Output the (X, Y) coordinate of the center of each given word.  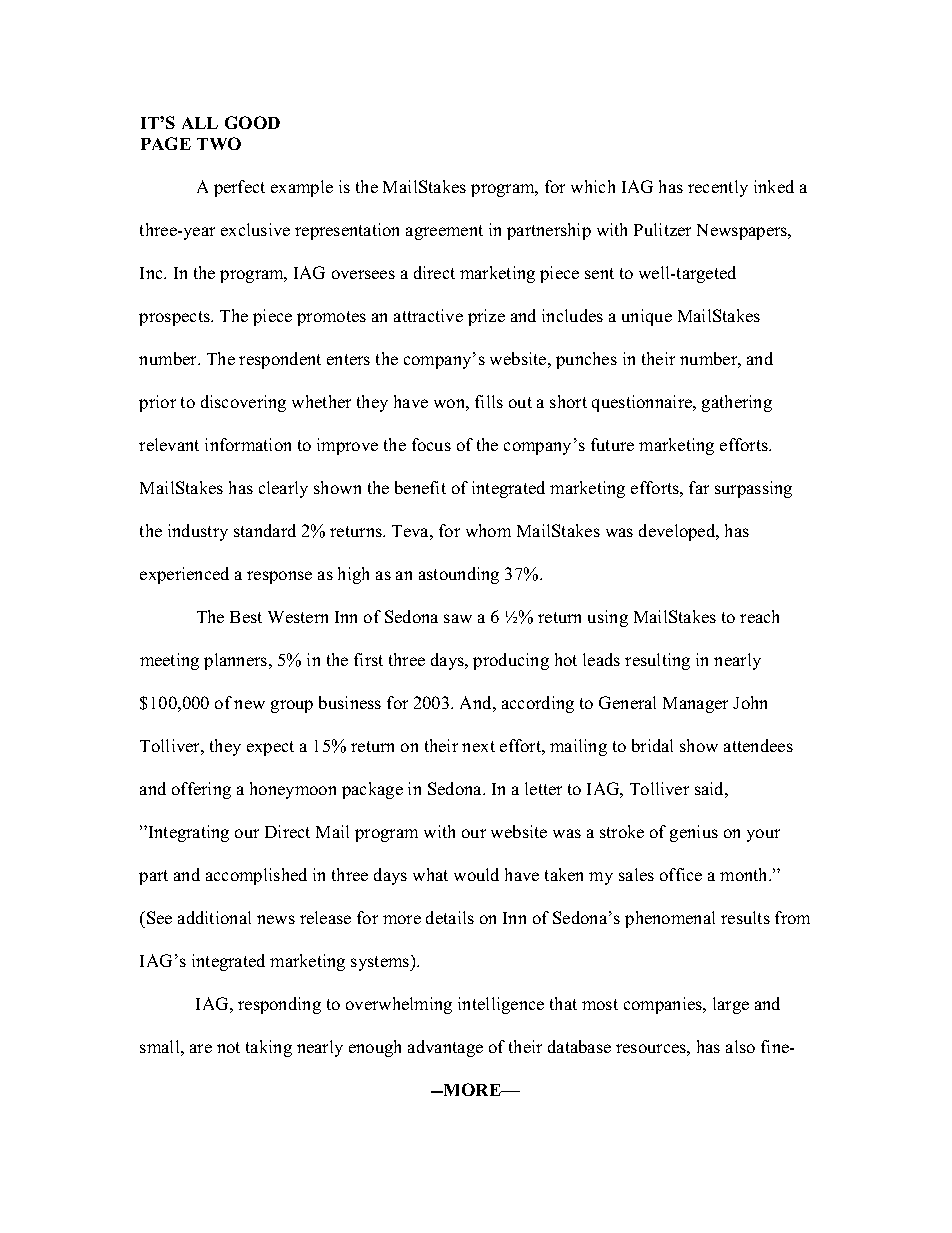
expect (270, 748)
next (478, 746)
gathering (737, 403)
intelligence (501, 1005)
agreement (444, 232)
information (248, 444)
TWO (219, 143)
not (228, 1047)
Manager (695, 705)
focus (431, 444)
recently (718, 188)
